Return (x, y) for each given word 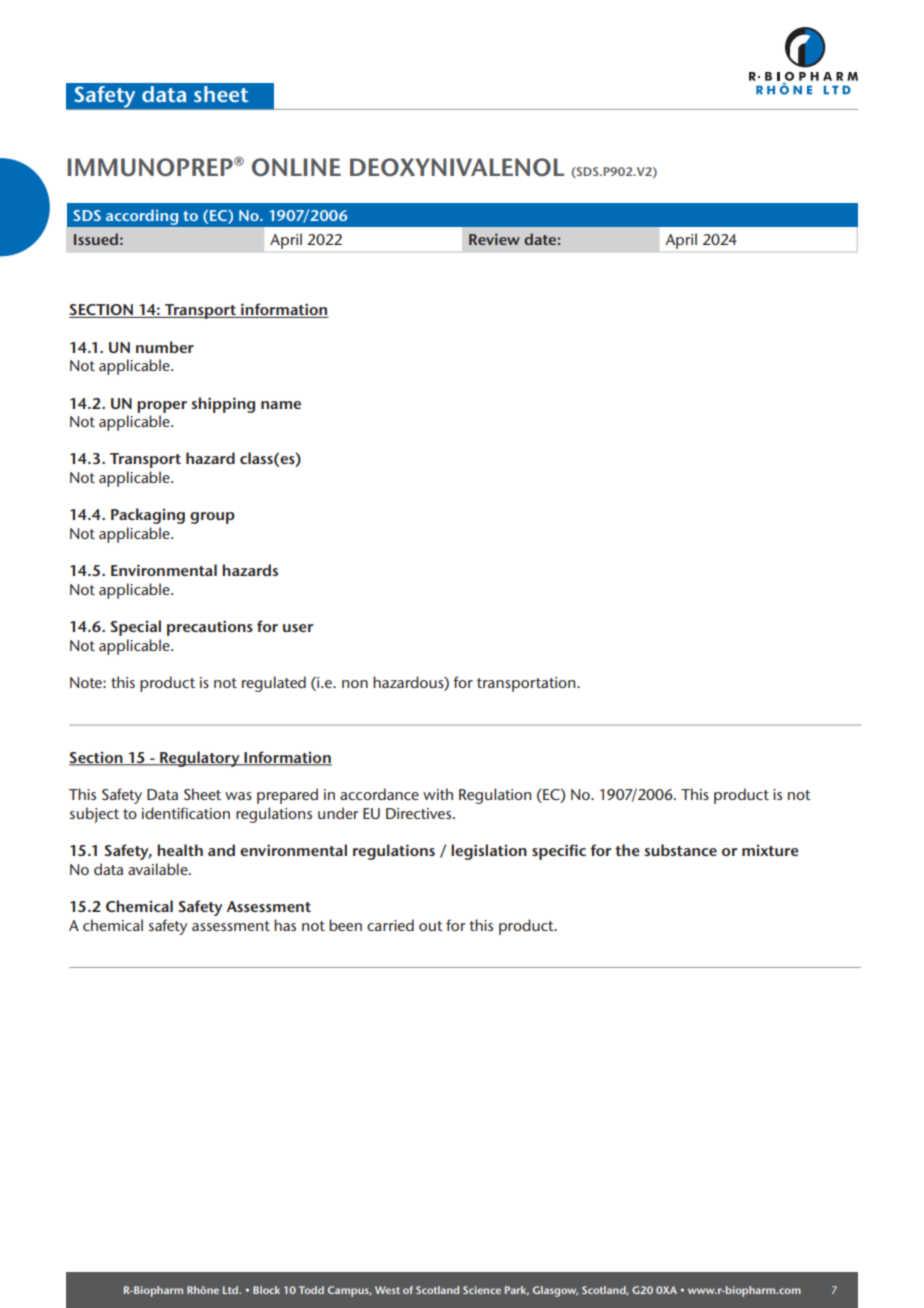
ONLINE (296, 167)
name (281, 405)
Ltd (231, 1290)
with (438, 794)
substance (680, 850)
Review (494, 239)
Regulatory (200, 759)
